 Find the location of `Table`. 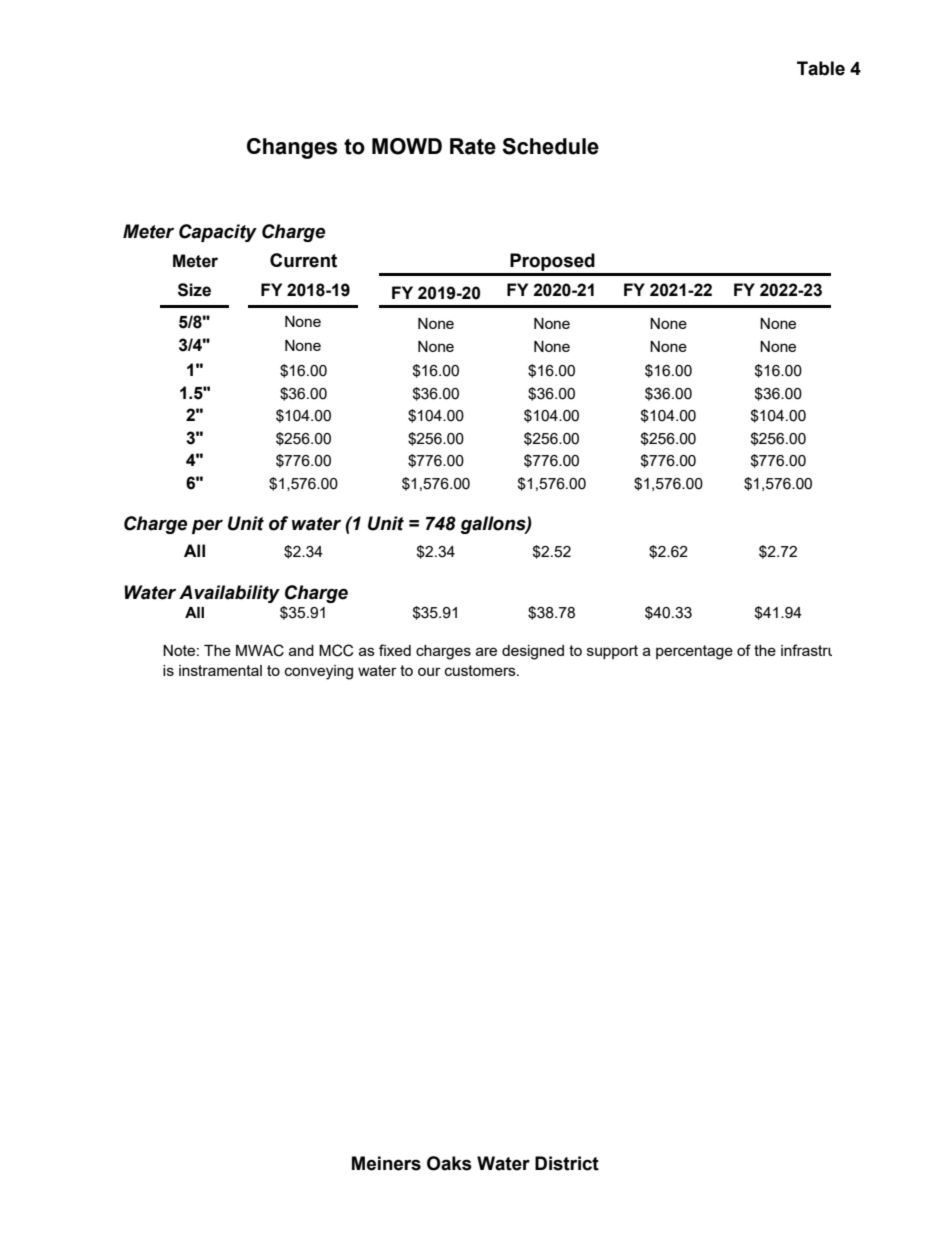

Table is located at coordinates (821, 68).
